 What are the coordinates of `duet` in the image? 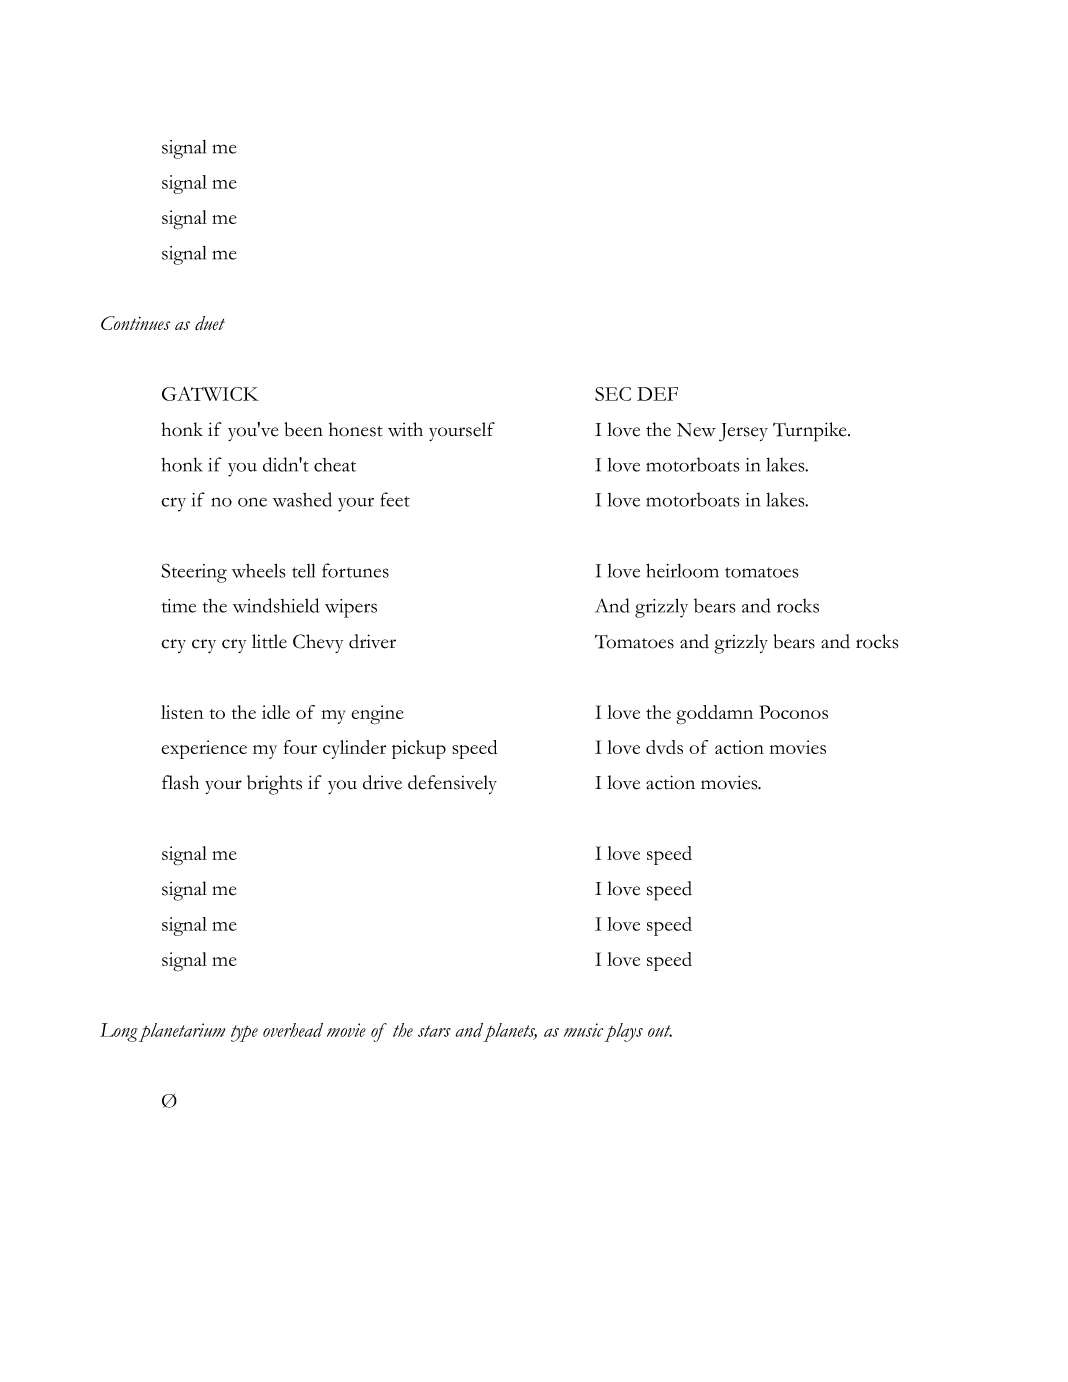 It's located at (210, 323).
